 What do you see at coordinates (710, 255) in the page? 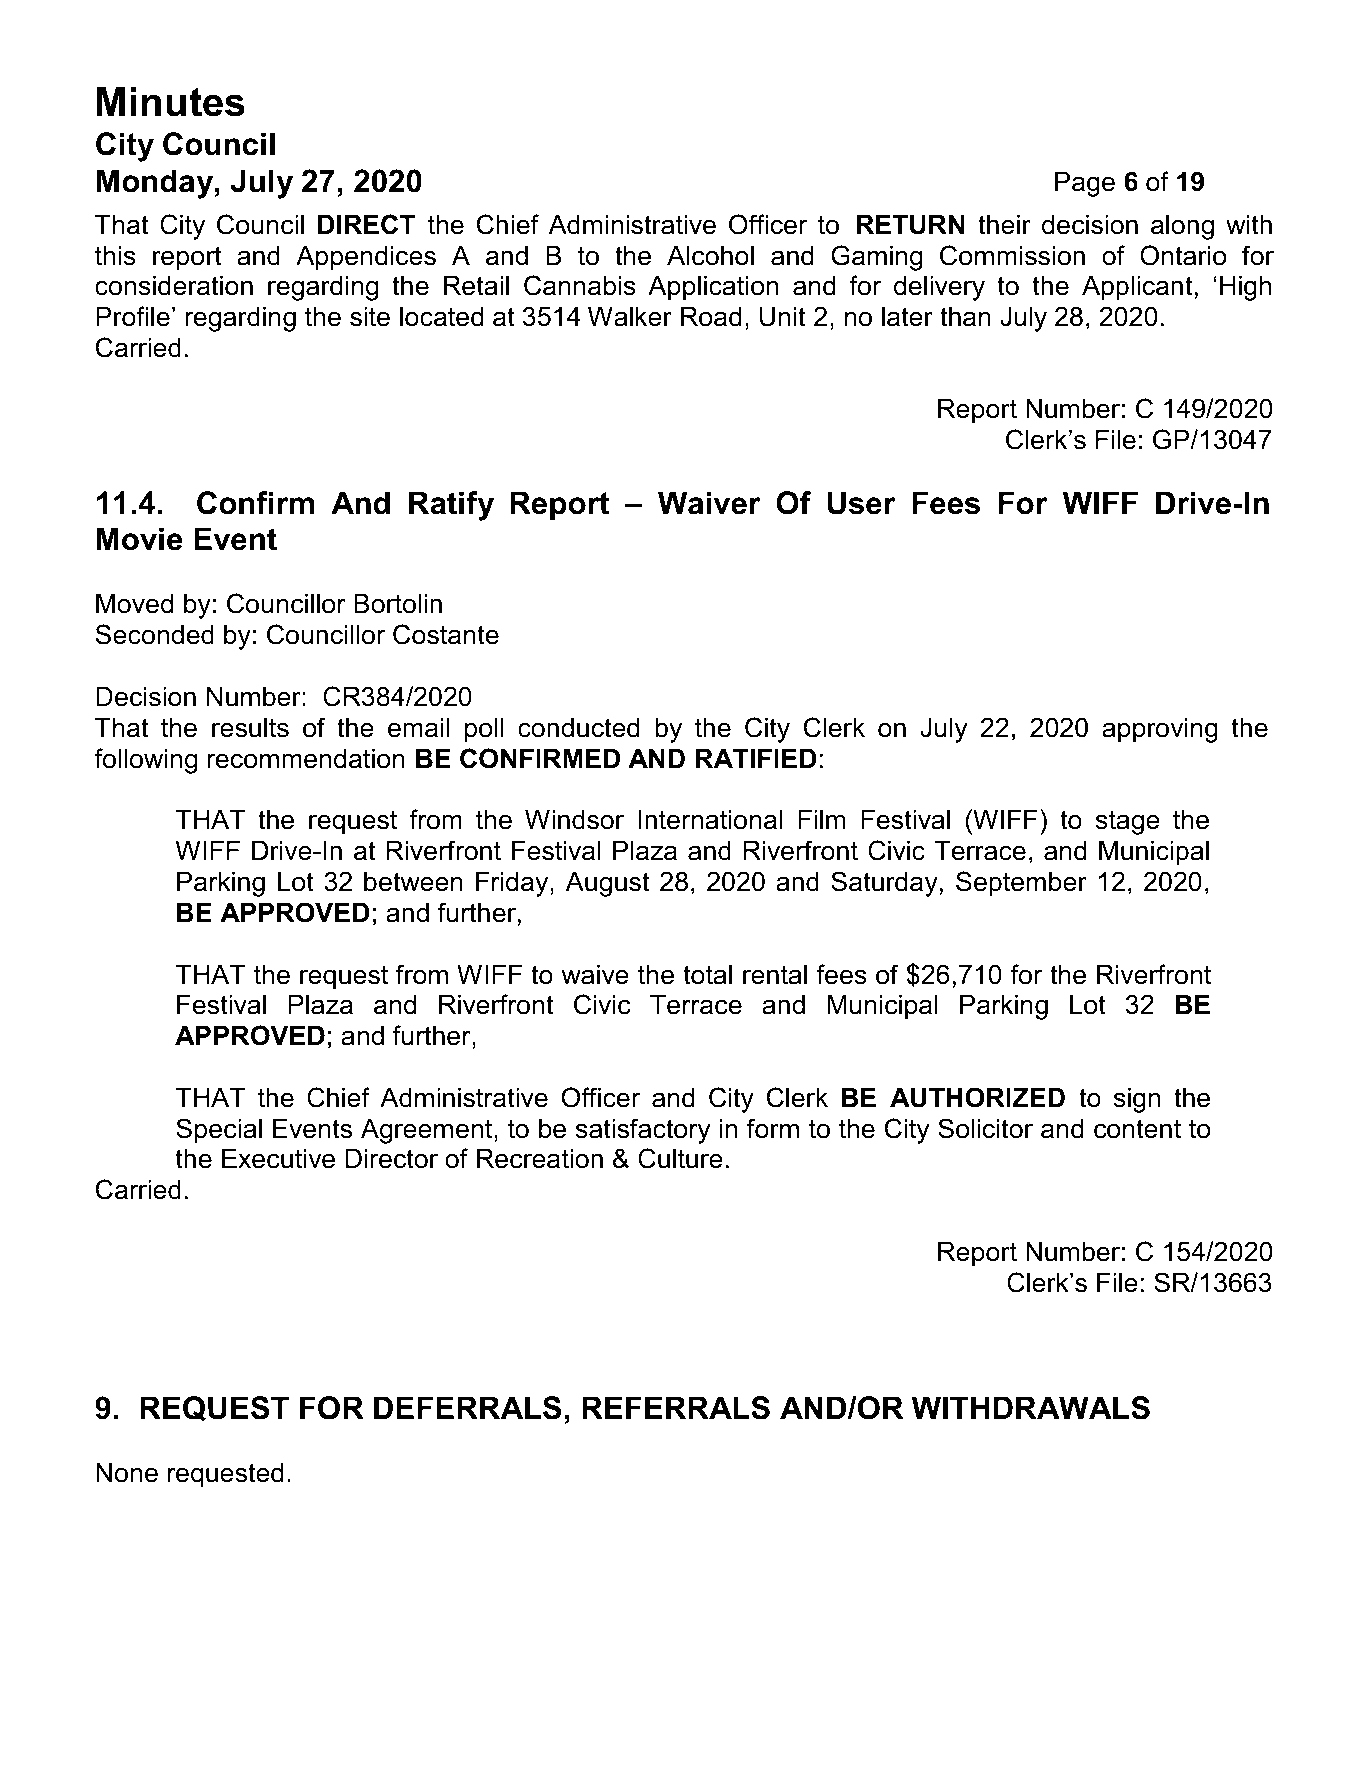
I see `Alcohol` at bounding box center [710, 255].
